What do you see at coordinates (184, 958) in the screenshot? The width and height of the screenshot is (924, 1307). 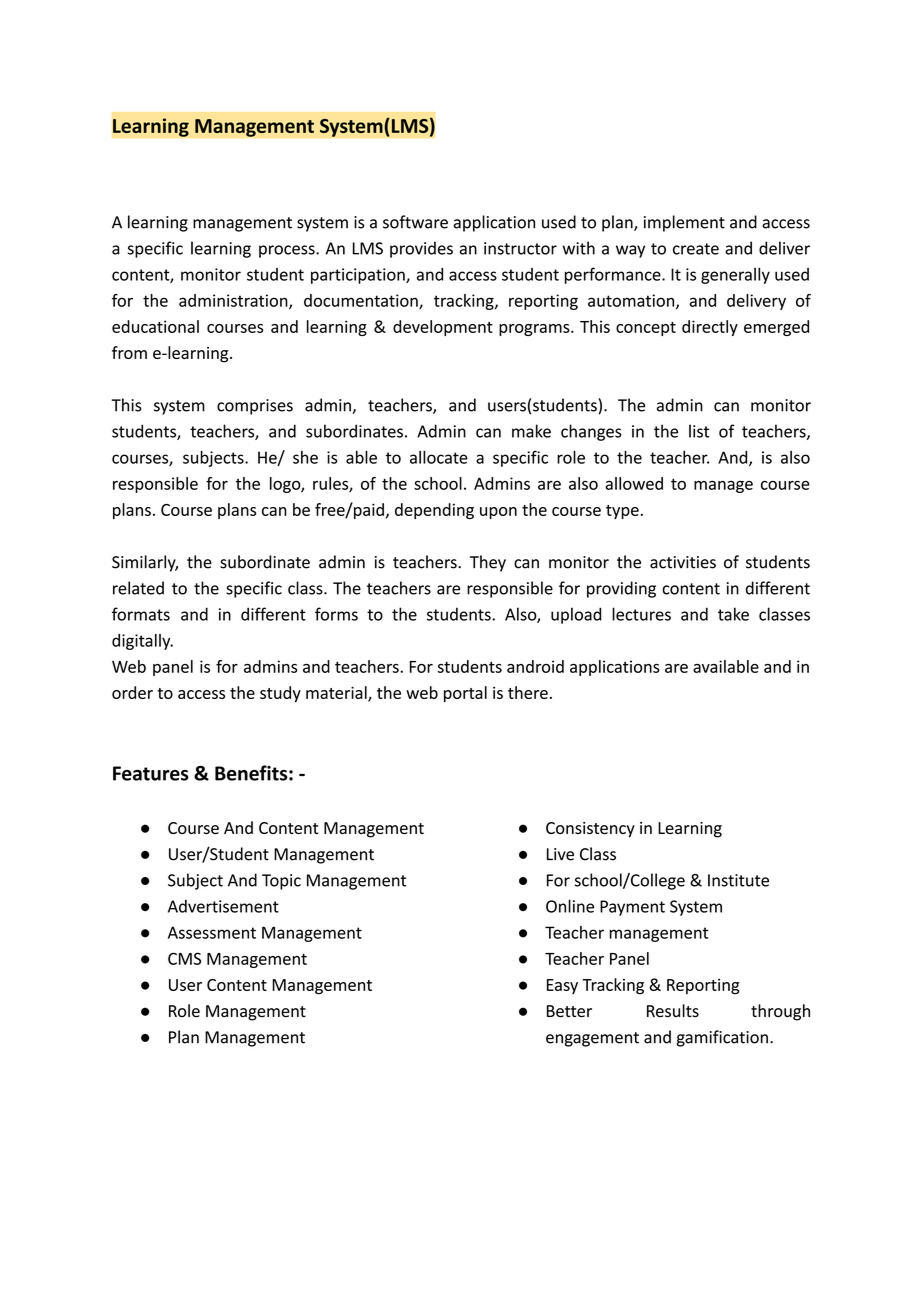 I see `CMS` at bounding box center [184, 958].
